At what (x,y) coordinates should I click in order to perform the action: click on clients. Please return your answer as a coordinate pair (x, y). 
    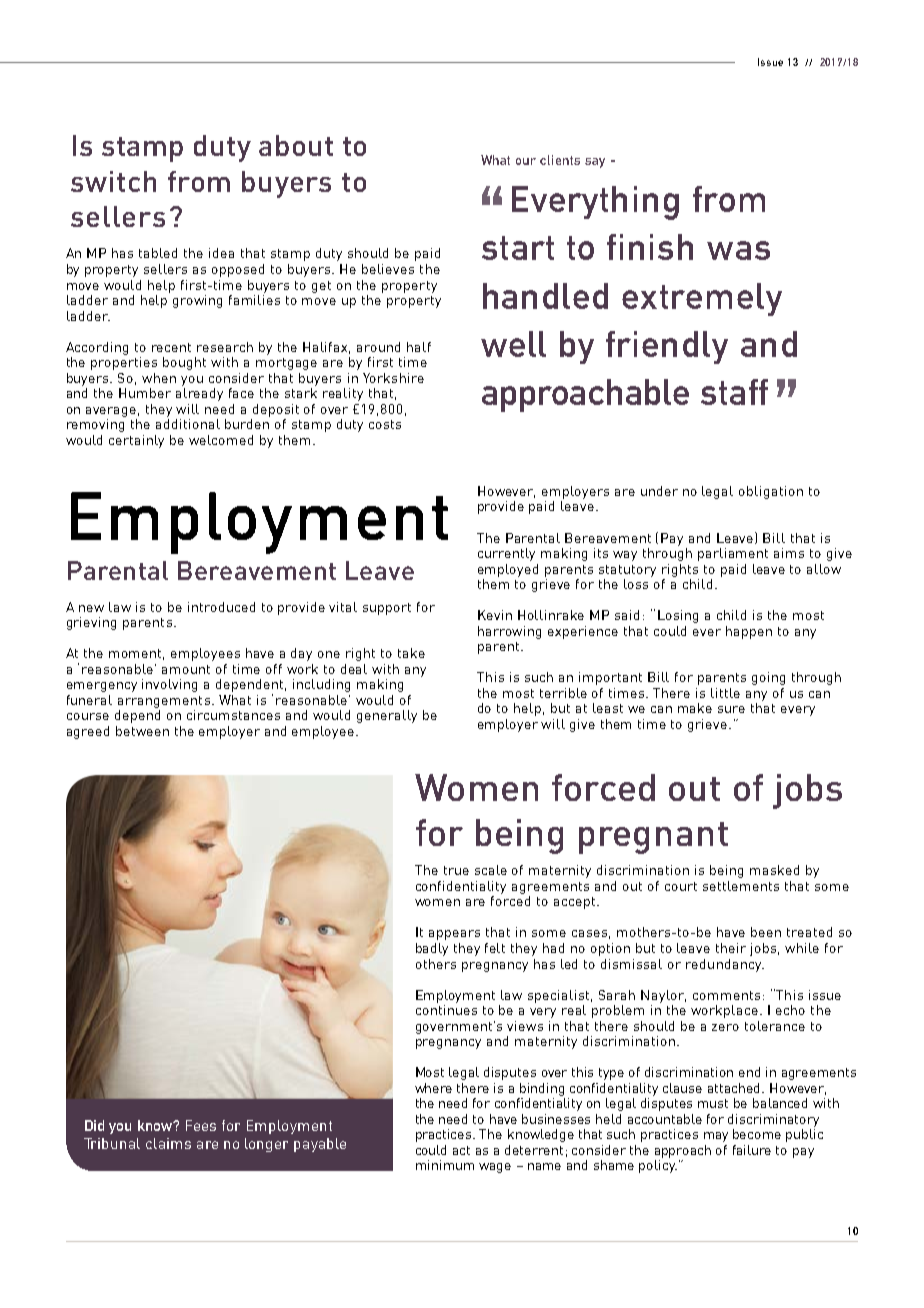
    Looking at the image, I should click on (560, 160).
